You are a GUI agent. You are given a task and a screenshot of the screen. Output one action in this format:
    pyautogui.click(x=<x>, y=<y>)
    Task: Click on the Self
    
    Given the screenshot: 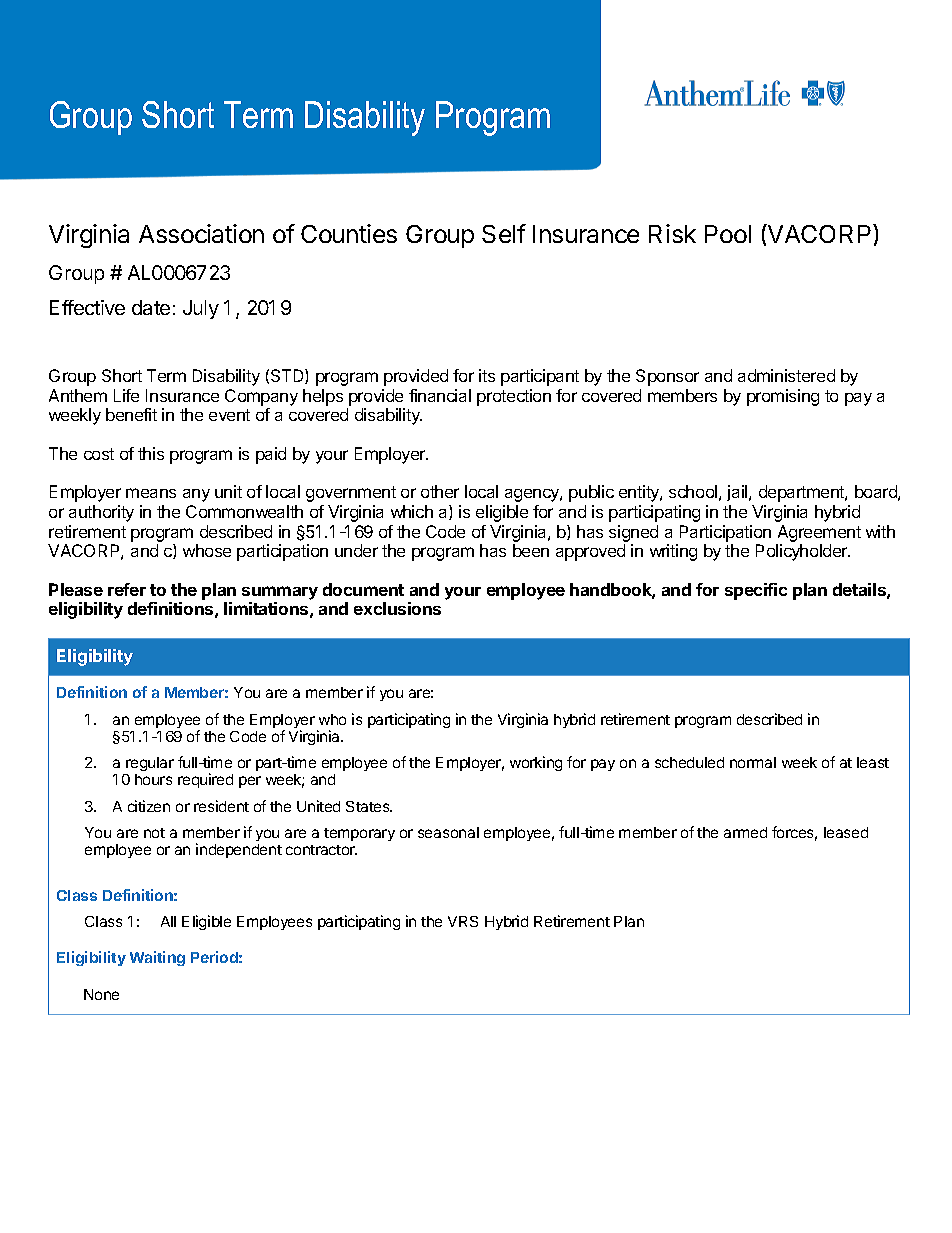 What is the action you would take?
    pyautogui.click(x=504, y=233)
